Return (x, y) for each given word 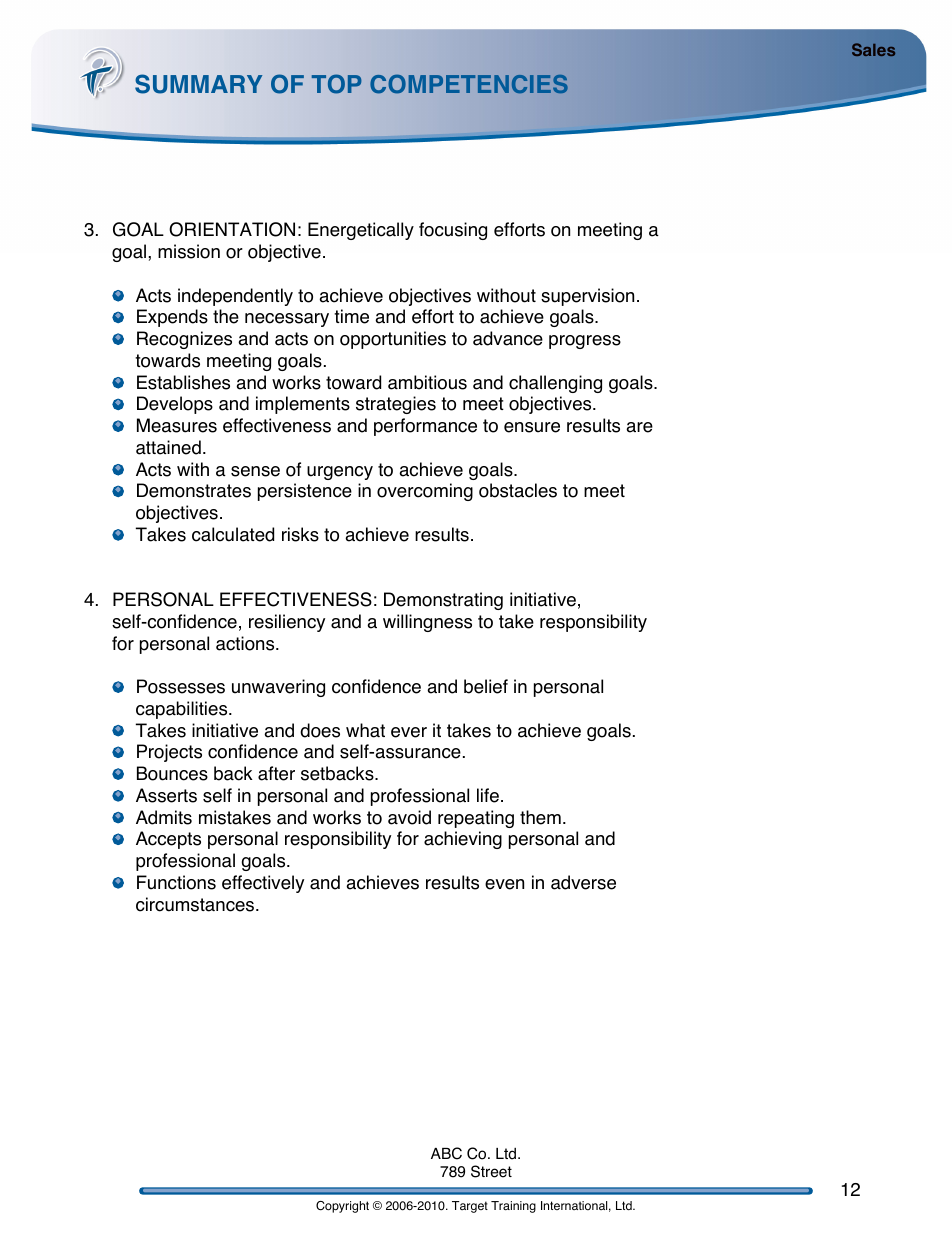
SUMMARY (199, 84)
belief (486, 686)
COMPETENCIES (469, 84)
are (639, 427)
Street (491, 1171)
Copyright (342, 1207)
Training (513, 1207)
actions (246, 643)
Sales (873, 49)
